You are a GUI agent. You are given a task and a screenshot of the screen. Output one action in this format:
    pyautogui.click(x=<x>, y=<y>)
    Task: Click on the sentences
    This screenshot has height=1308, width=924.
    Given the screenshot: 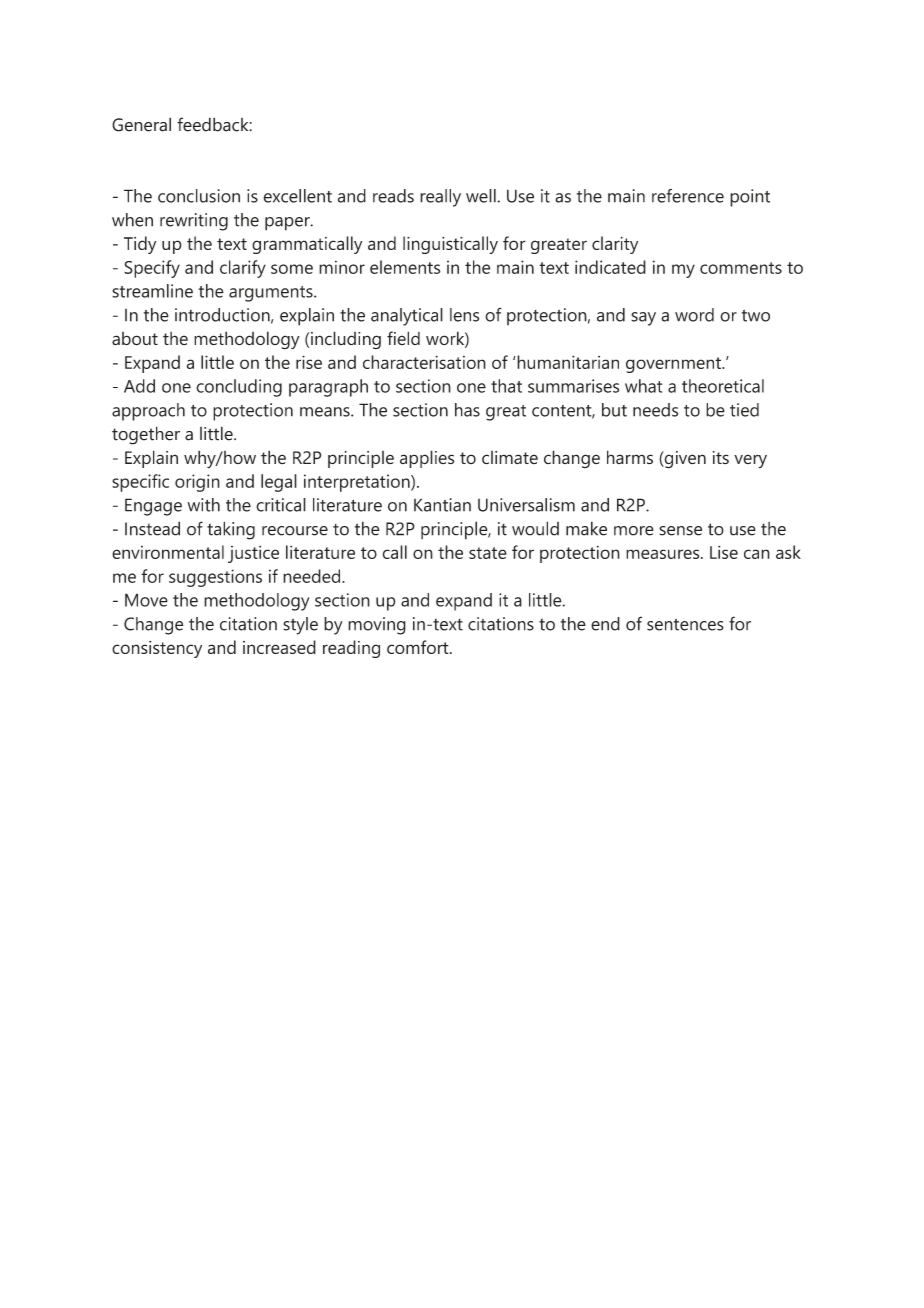 What is the action you would take?
    pyautogui.click(x=685, y=625)
